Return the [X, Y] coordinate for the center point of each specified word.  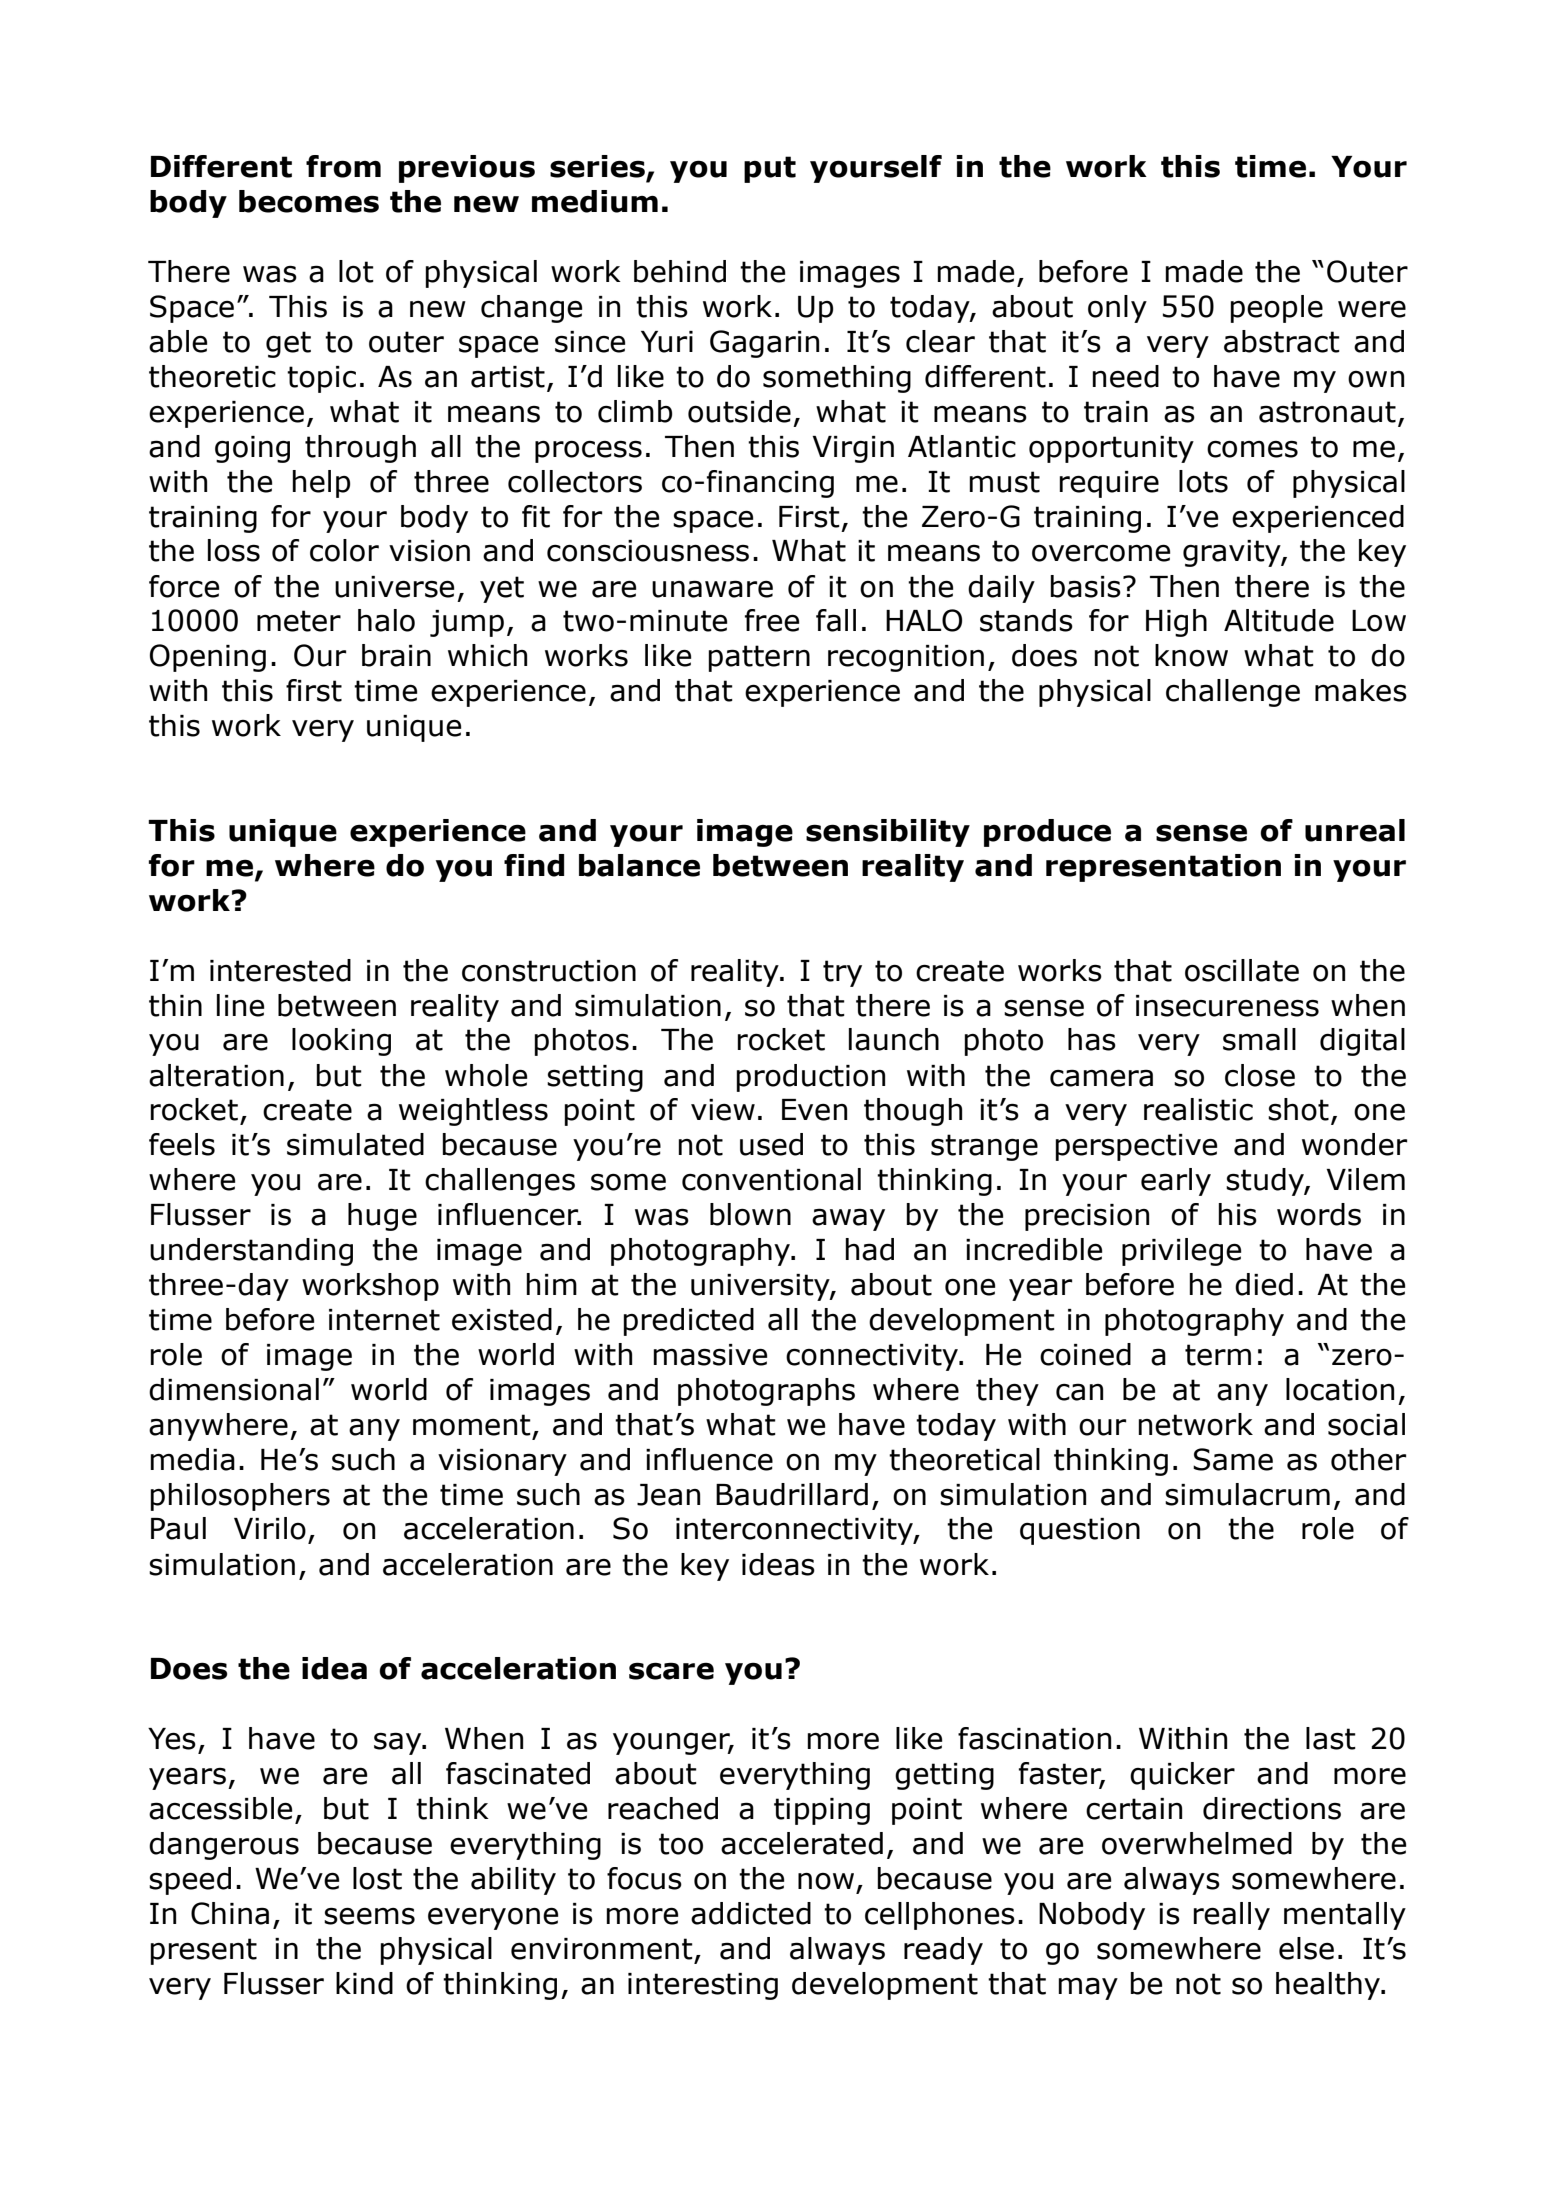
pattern [759, 658]
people [1276, 309]
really [1231, 1916]
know [1191, 655]
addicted [751, 1913]
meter [299, 621]
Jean [668, 1495]
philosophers [240, 1497]
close [1260, 1075]
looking [341, 1042]
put [770, 169]
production [810, 1078]
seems [369, 1916]
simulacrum [1247, 1494]
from [343, 166]
